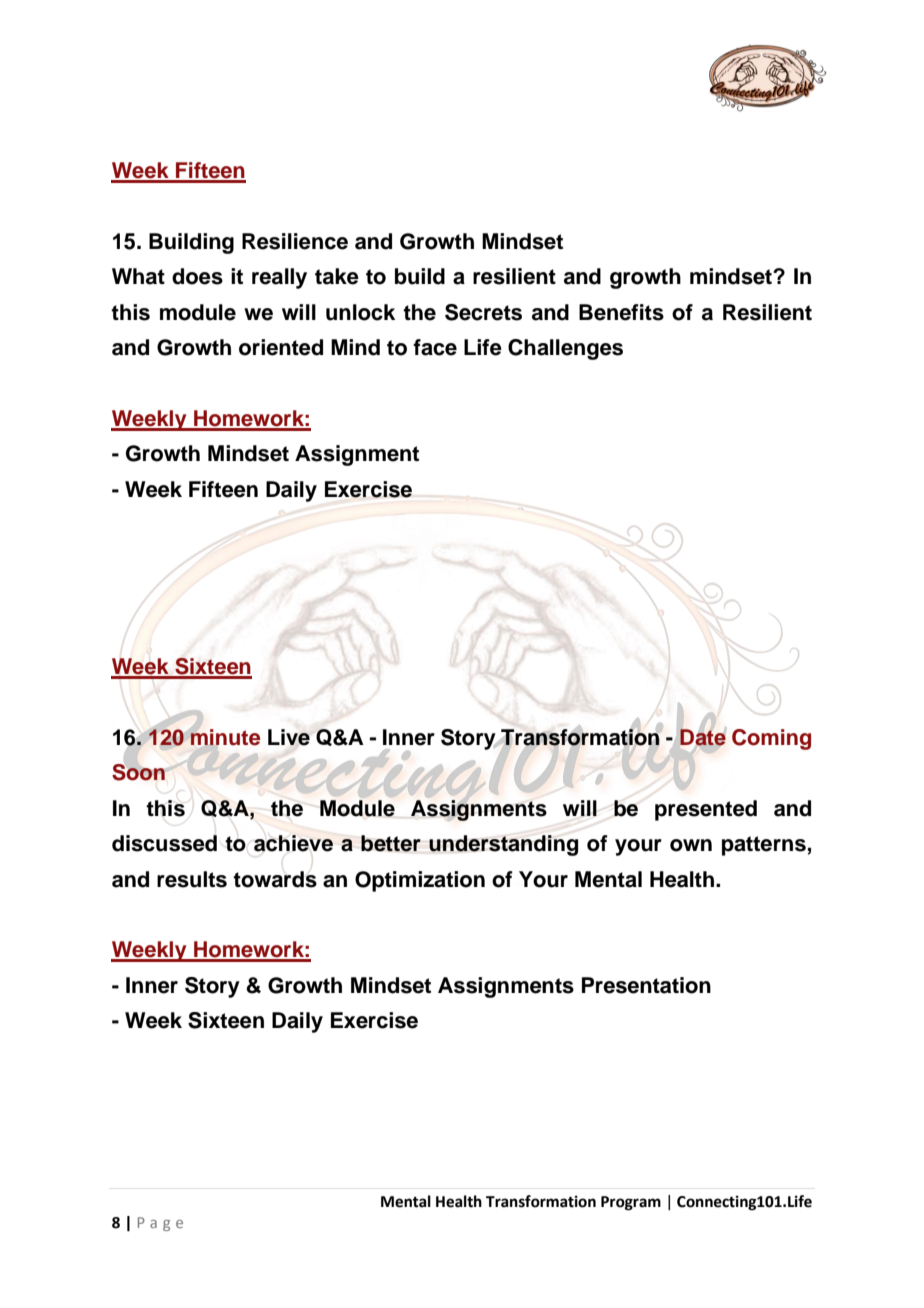  What do you see at coordinates (483, 312) in the screenshot?
I see `Secrets` at bounding box center [483, 312].
